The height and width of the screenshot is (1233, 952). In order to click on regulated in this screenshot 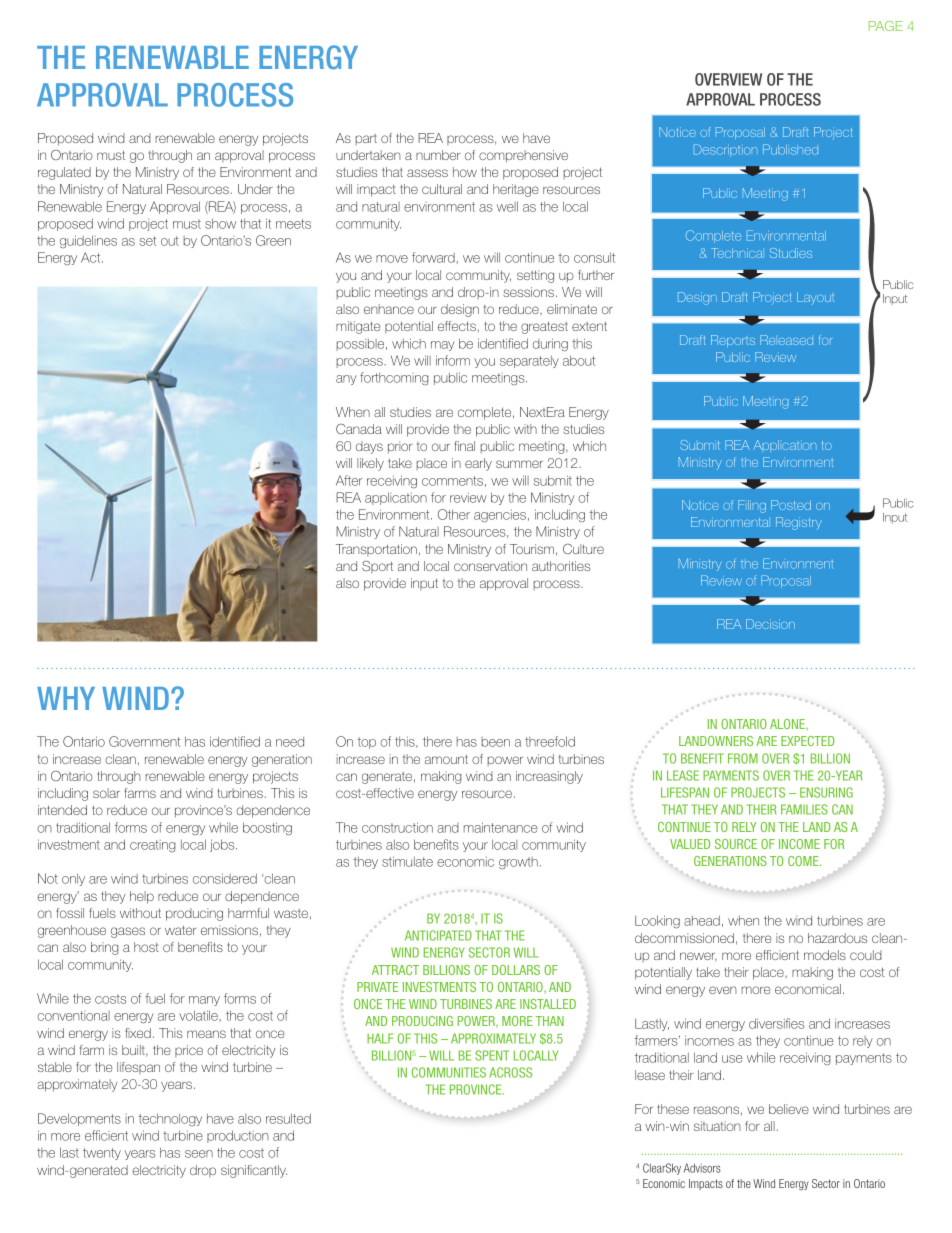, I will do `click(64, 173)`.
